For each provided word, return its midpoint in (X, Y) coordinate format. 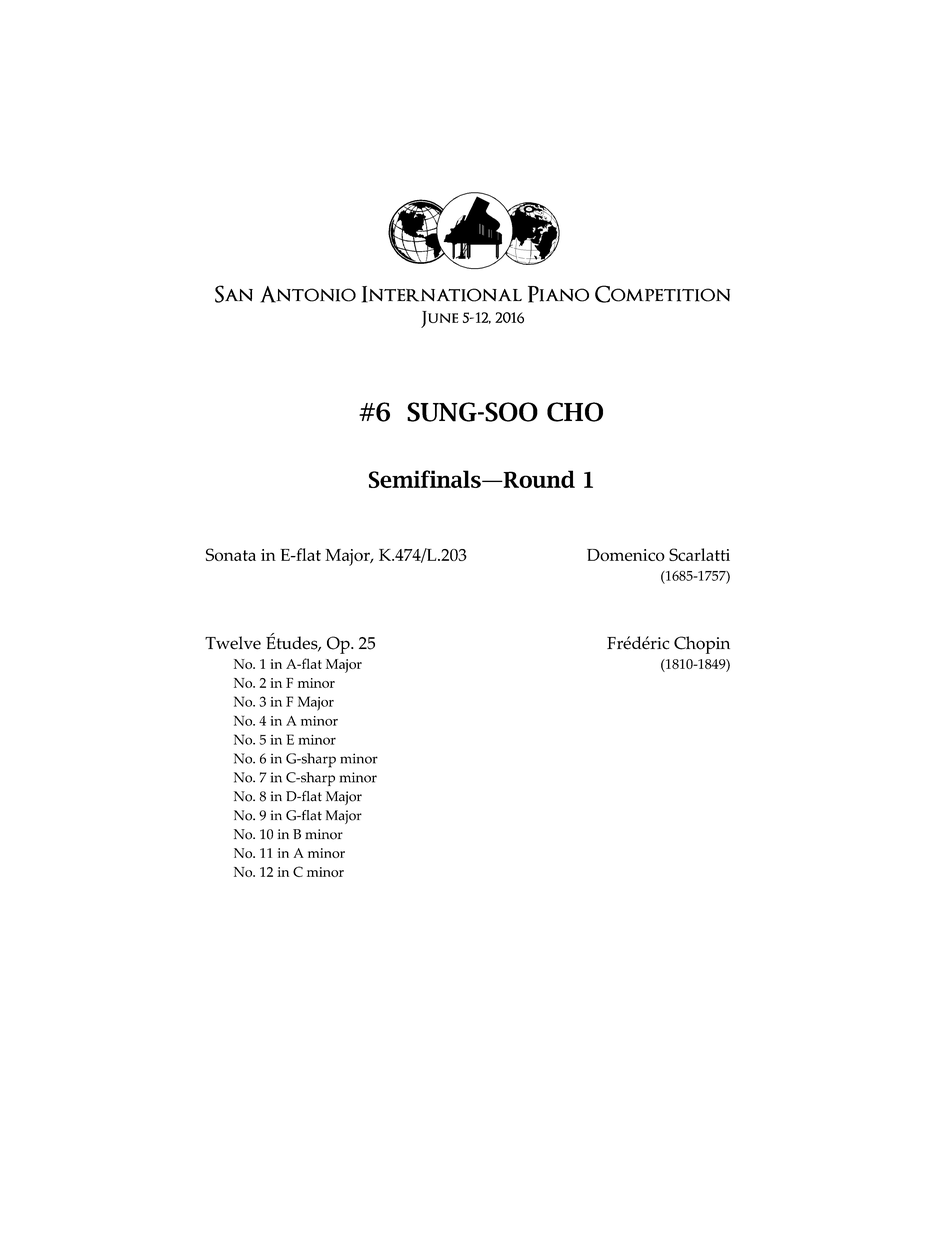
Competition (662, 294)
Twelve (233, 643)
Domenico (626, 555)
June (440, 319)
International (442, 294)
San (234, 294)
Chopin (702, 645)
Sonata (231, 554)
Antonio (308, 294)
